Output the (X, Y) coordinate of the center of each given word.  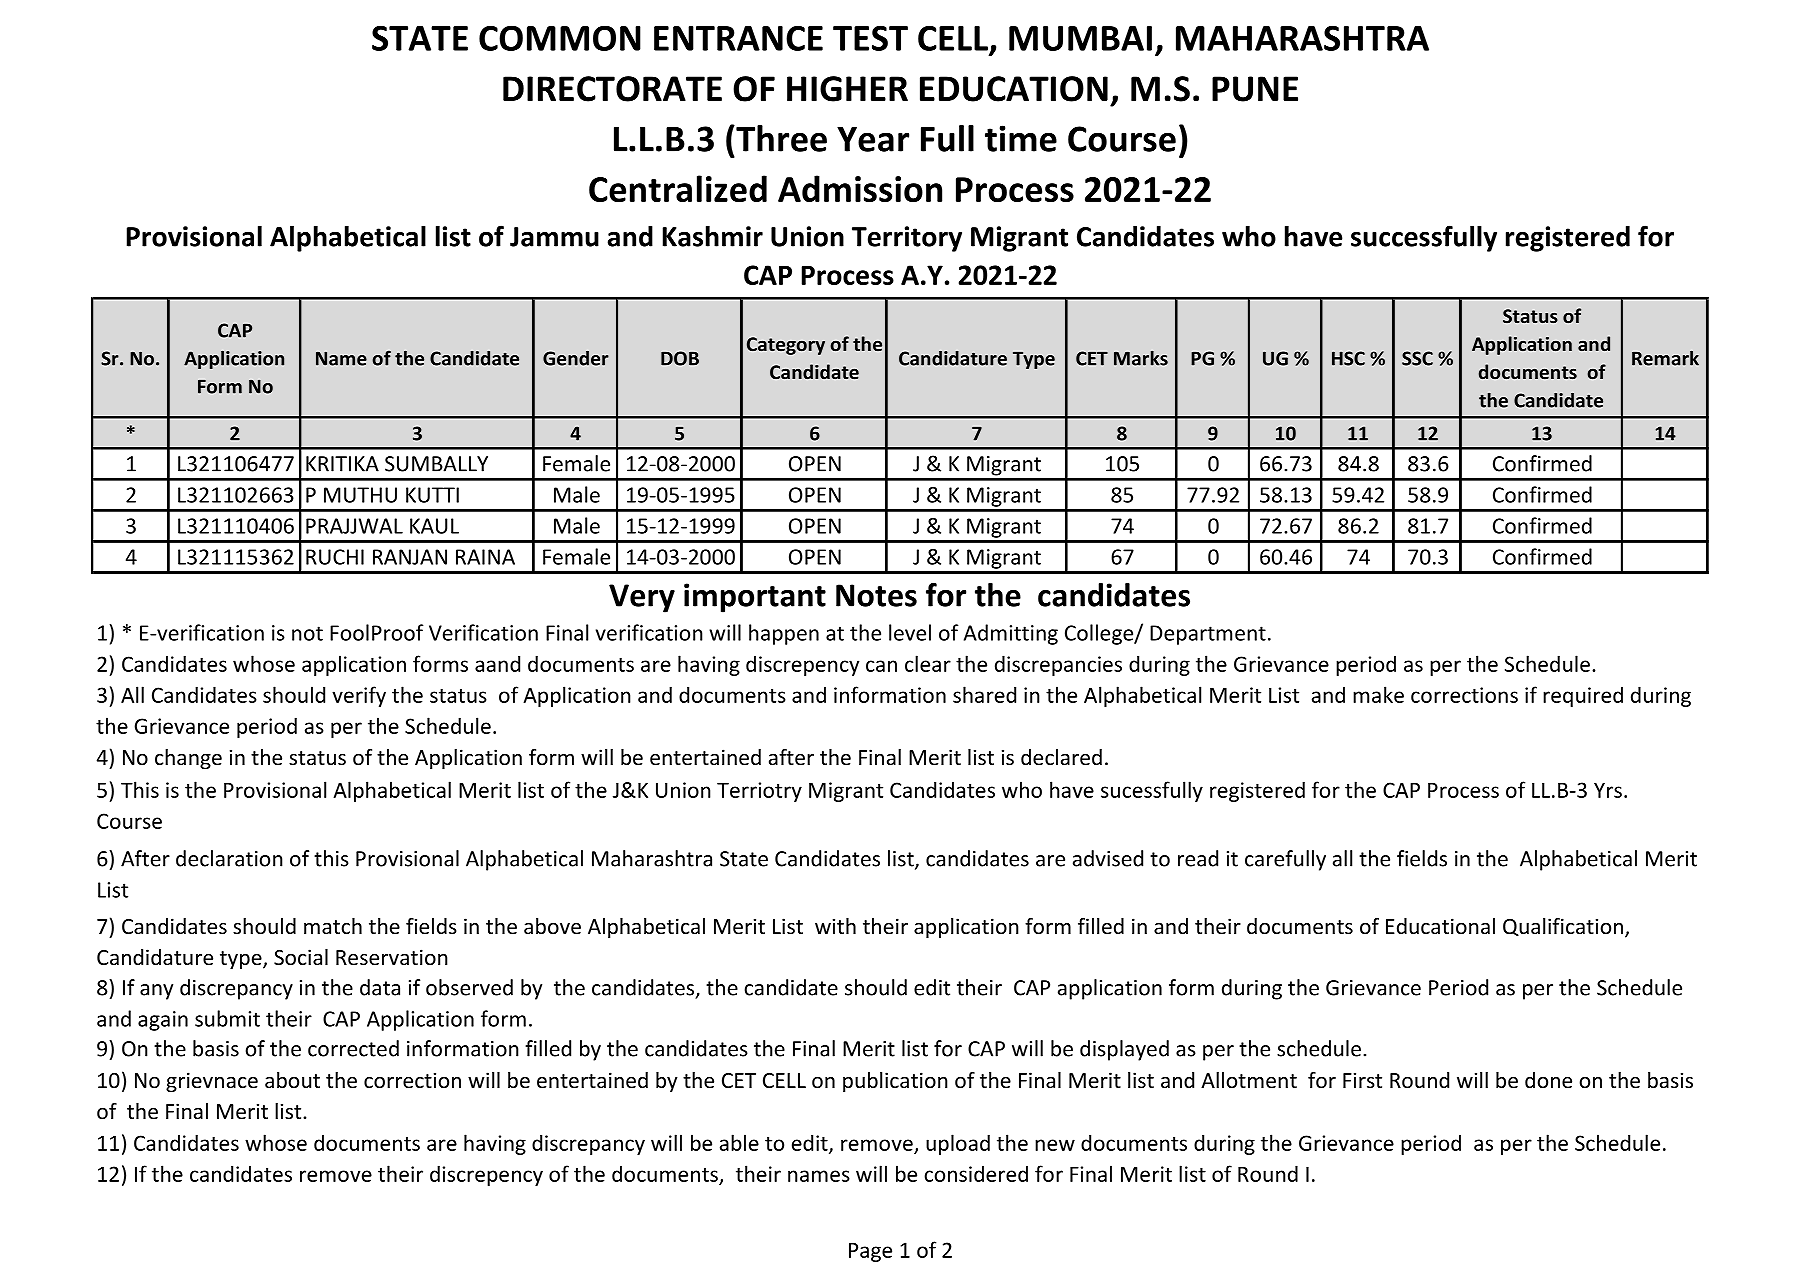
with (835, 926)
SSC (1417, 358)
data (380, 987)
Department (1208, 635)
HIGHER (847, 89)
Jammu (554, 237)
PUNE (1255, 89)
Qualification (1563, 927)
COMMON (560, 38)
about (292, 1080)
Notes (876, 595)
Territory (907, 239)
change (188, 759)
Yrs (1608, 790)
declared (1061, 757)
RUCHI (335, 557)
